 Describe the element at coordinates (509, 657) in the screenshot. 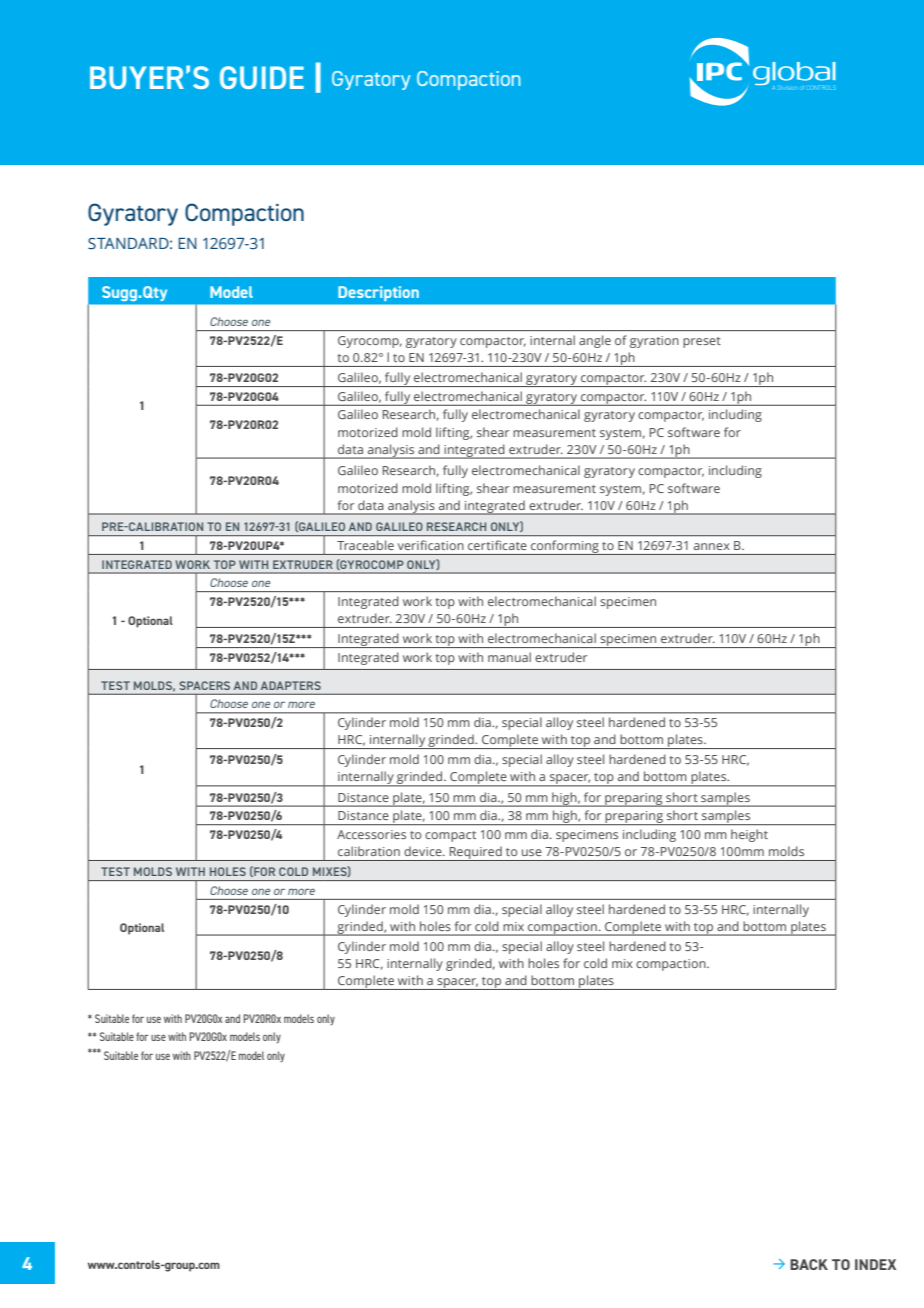

I see `manual` at that location.
